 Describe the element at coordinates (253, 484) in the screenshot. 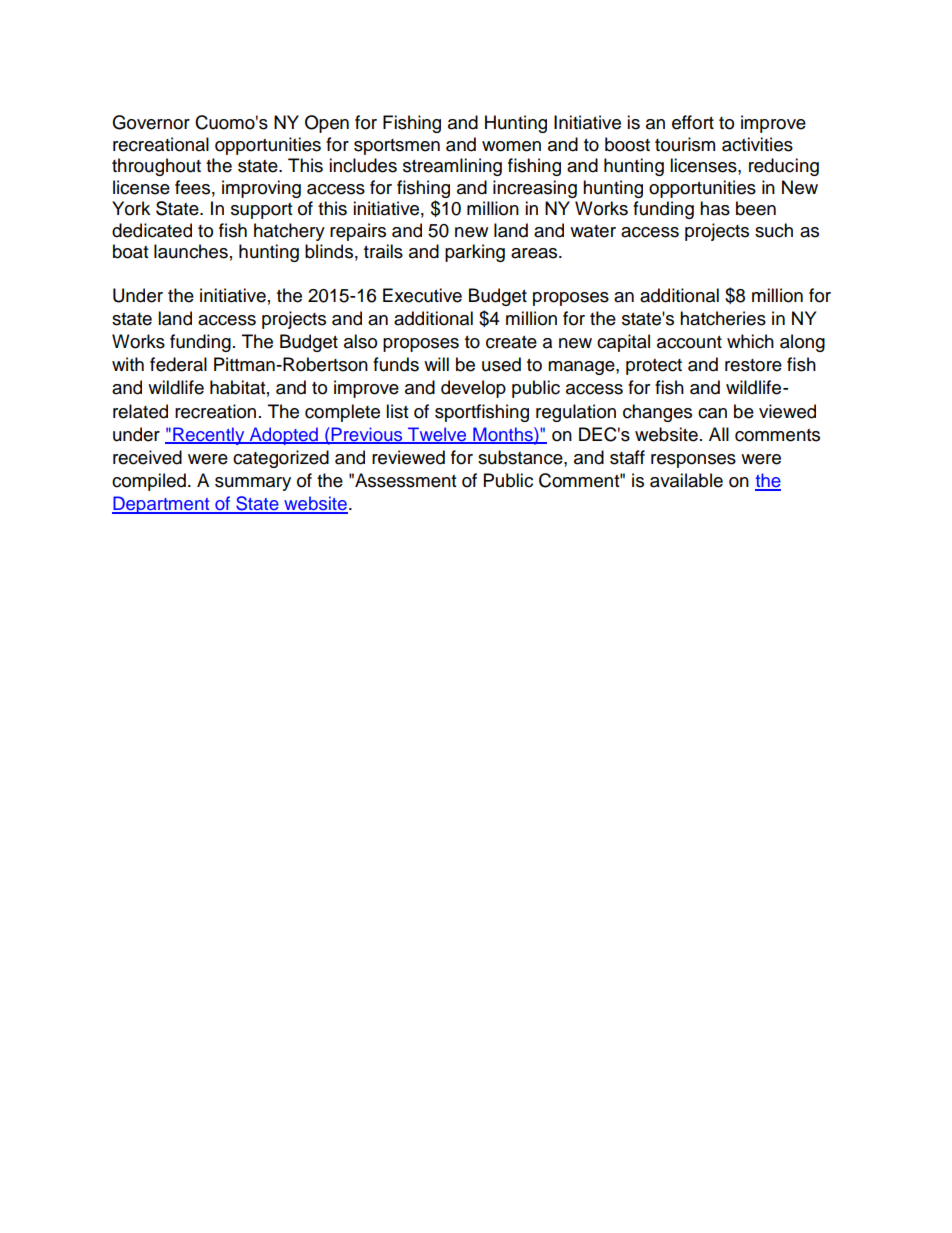

I see `summary` at that location.
